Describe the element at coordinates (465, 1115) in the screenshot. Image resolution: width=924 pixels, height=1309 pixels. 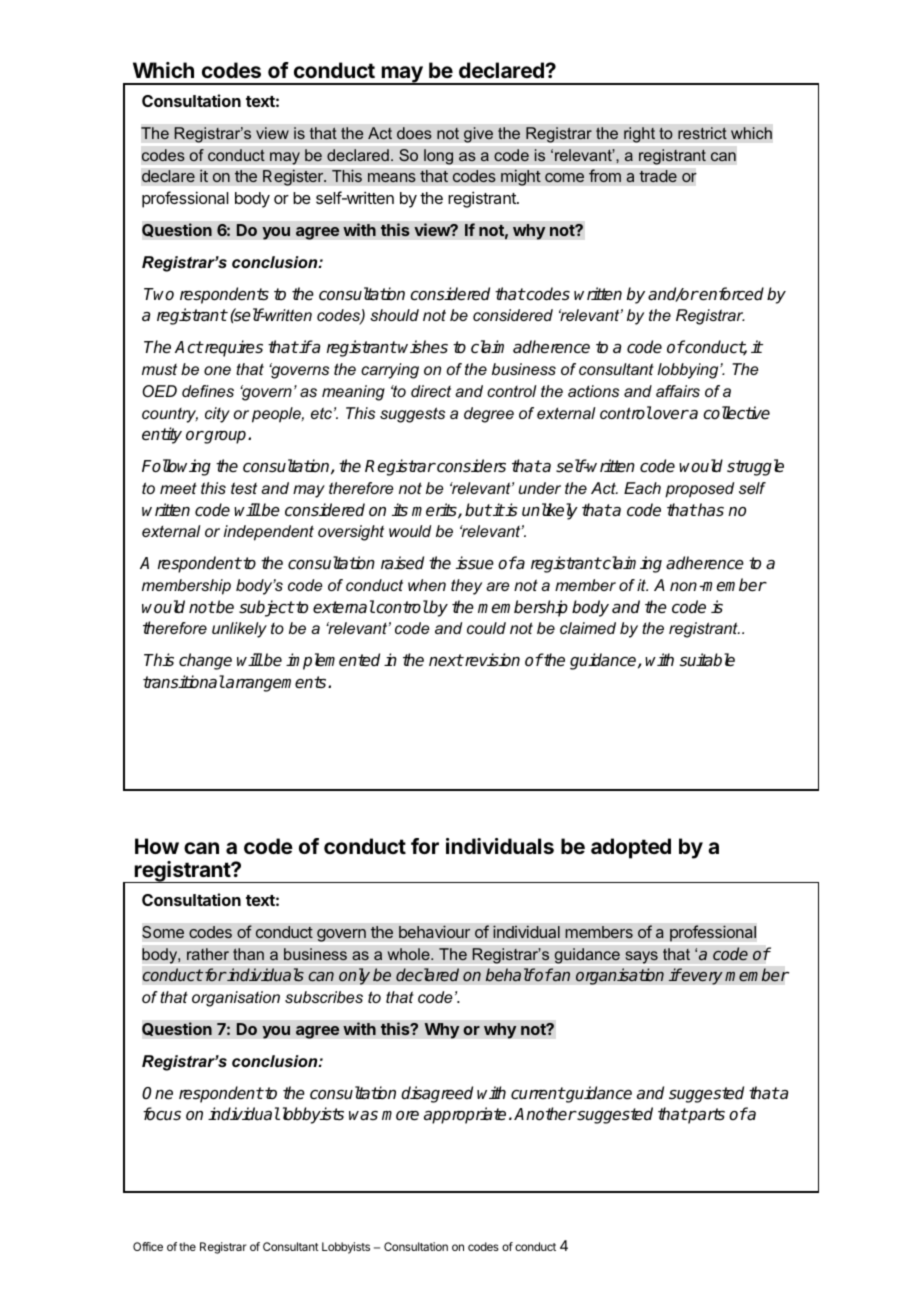
I see `appropriate` at that location.
